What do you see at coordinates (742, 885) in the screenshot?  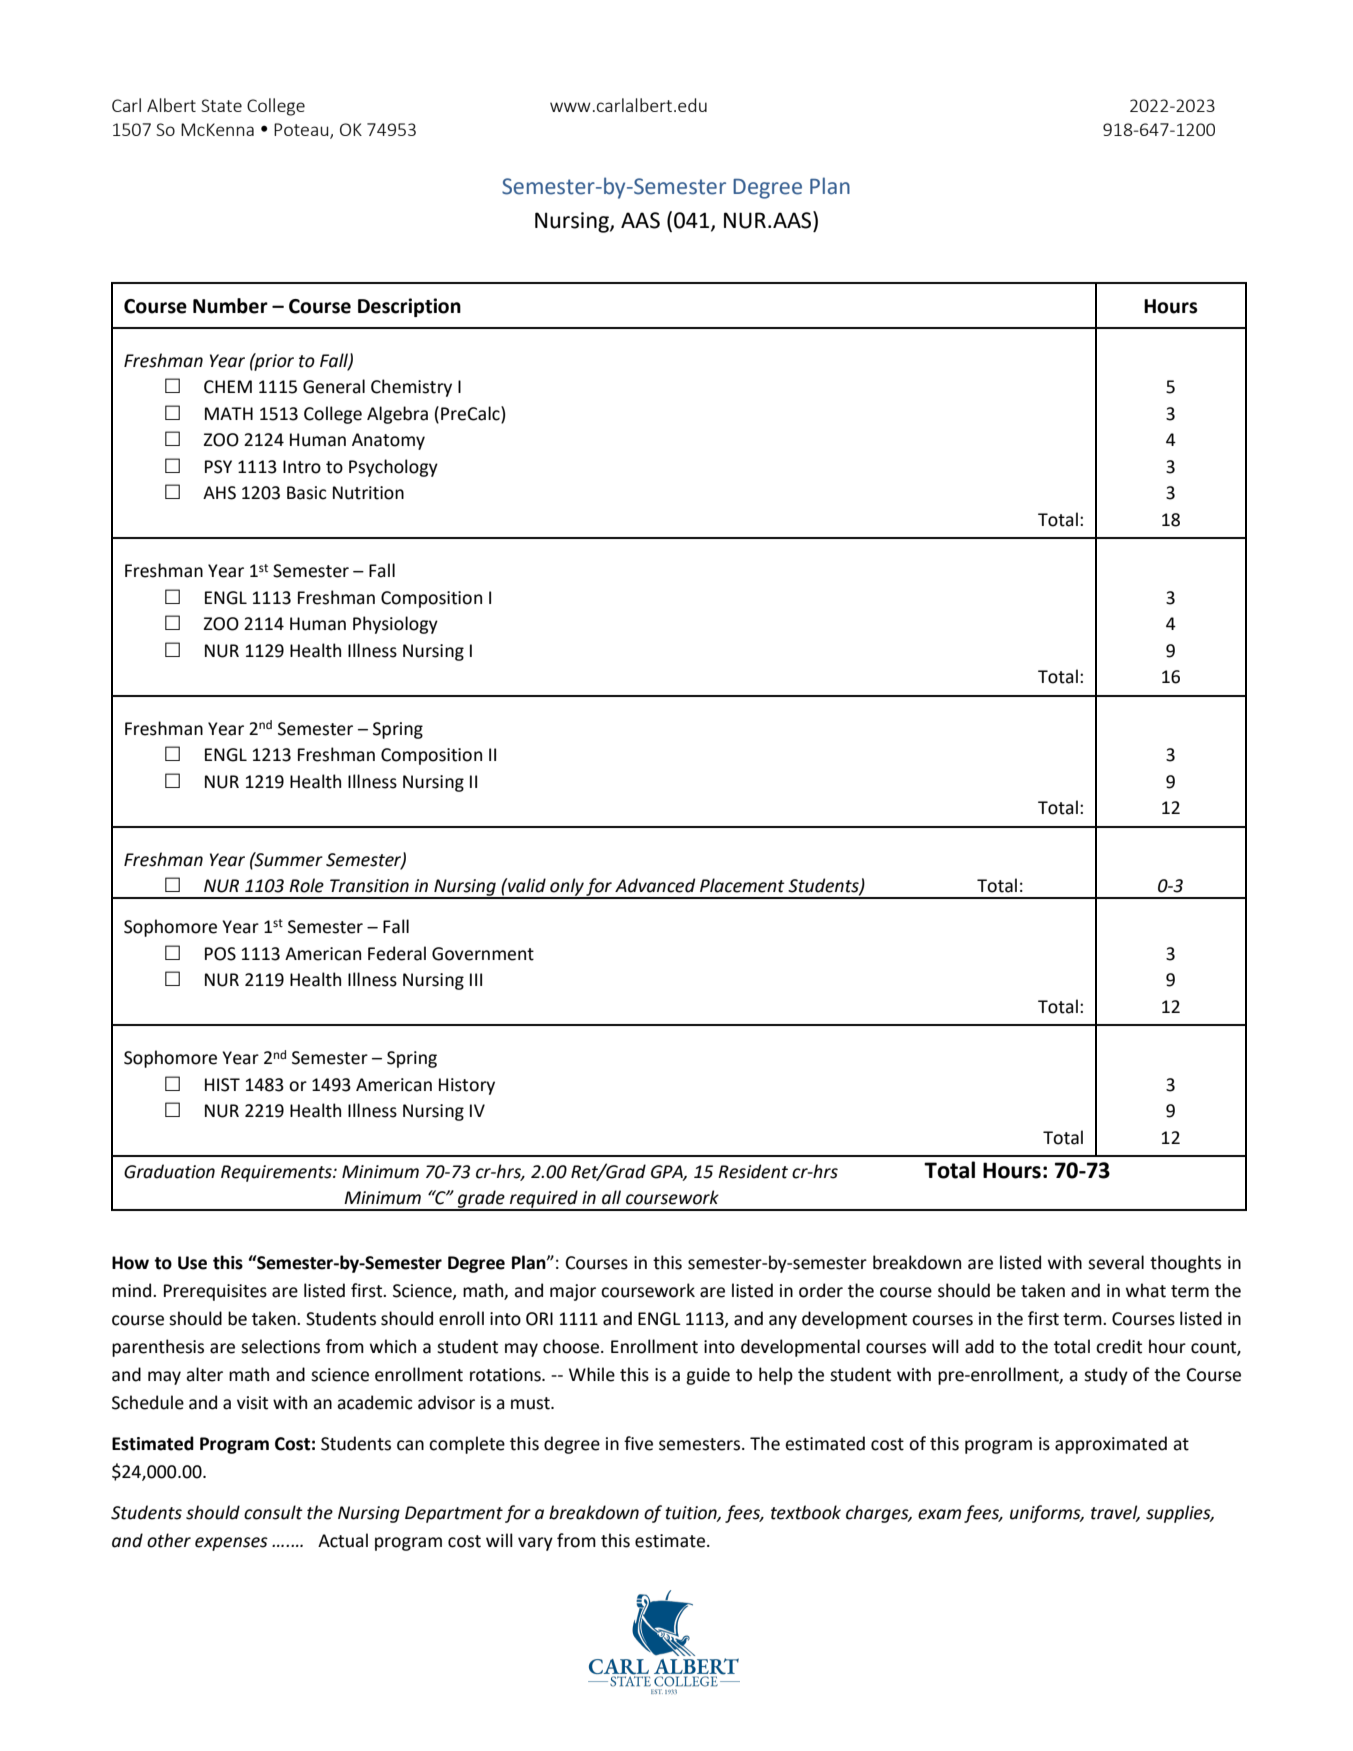 I see `Placement` at bounding box center [742, 885].
